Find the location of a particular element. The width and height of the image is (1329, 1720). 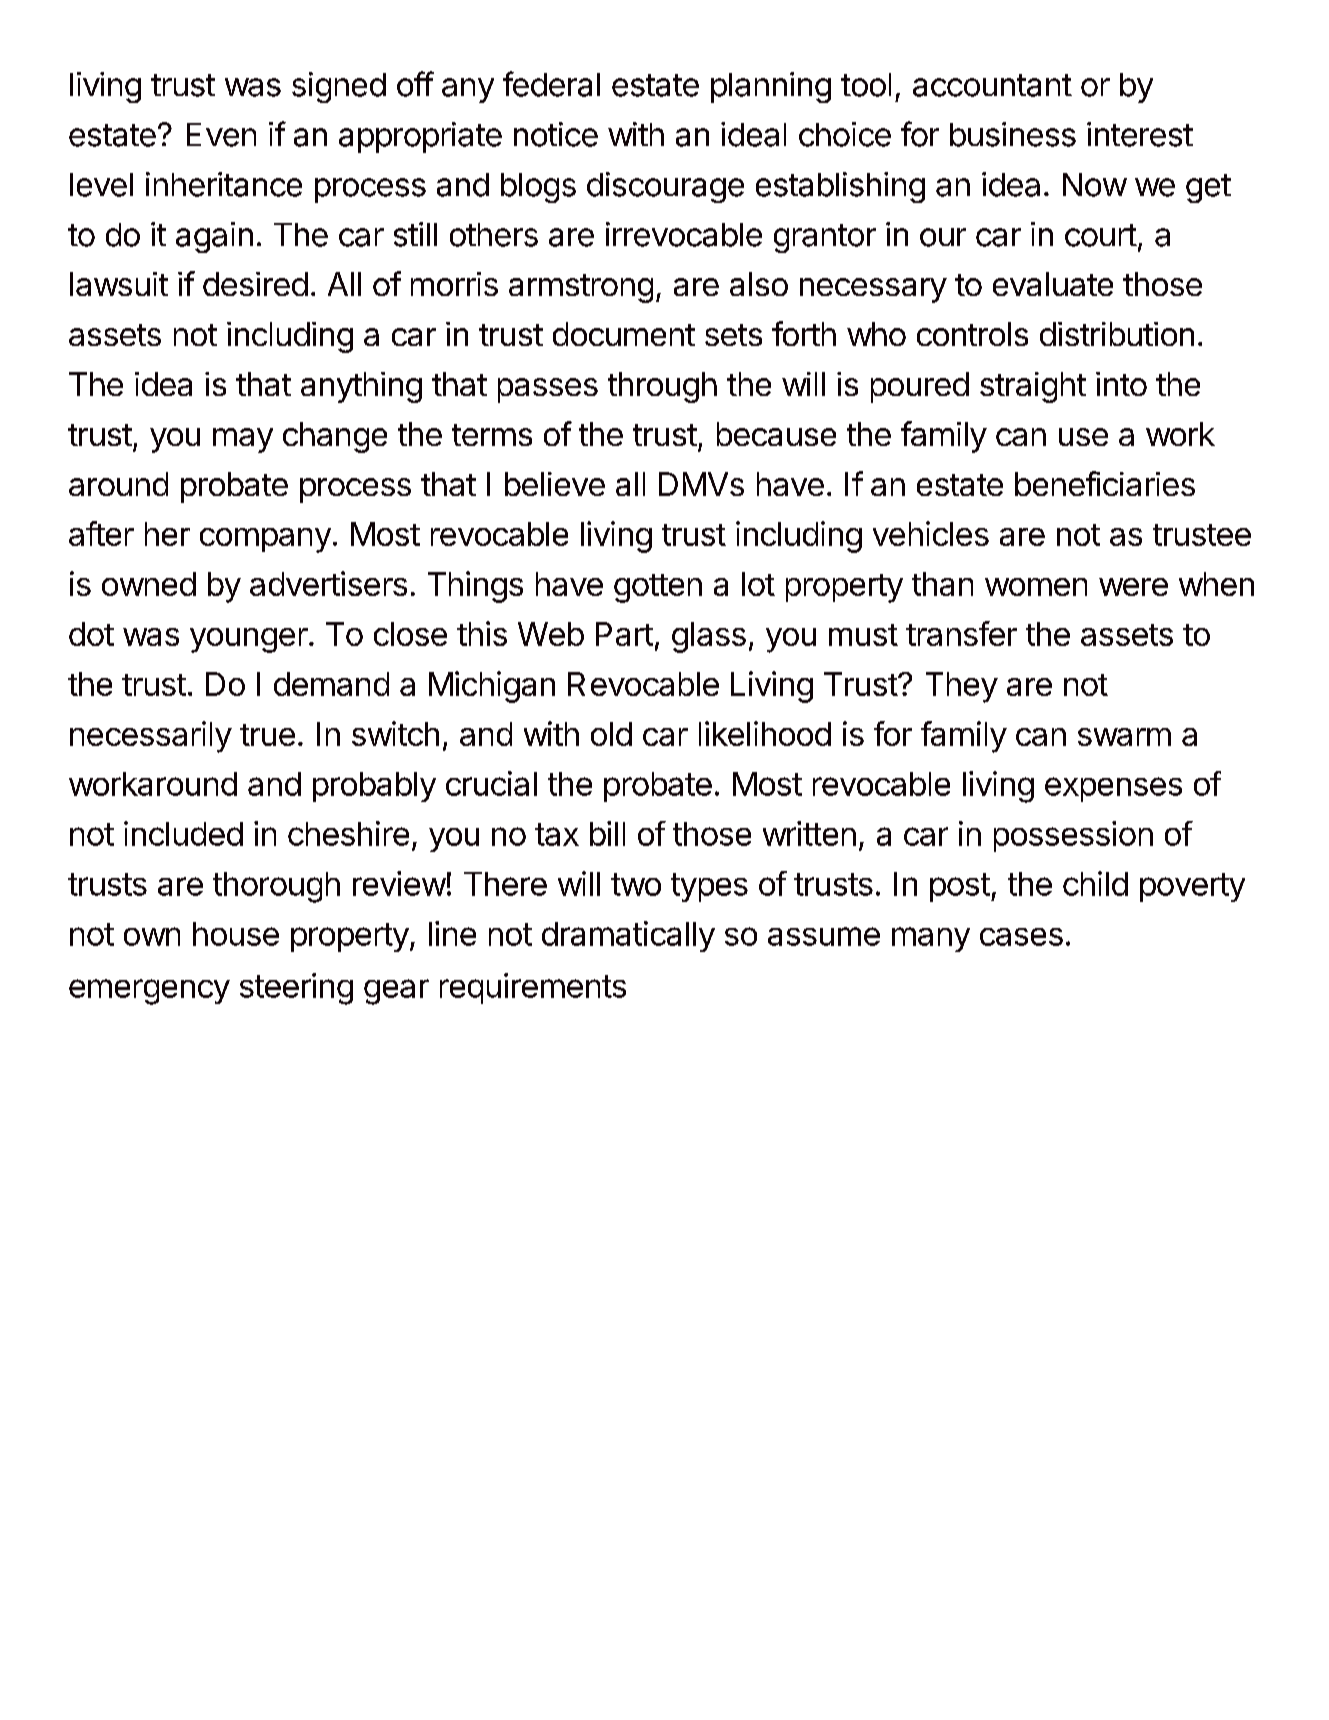

distribution is located at coordinates (1117, 334).
